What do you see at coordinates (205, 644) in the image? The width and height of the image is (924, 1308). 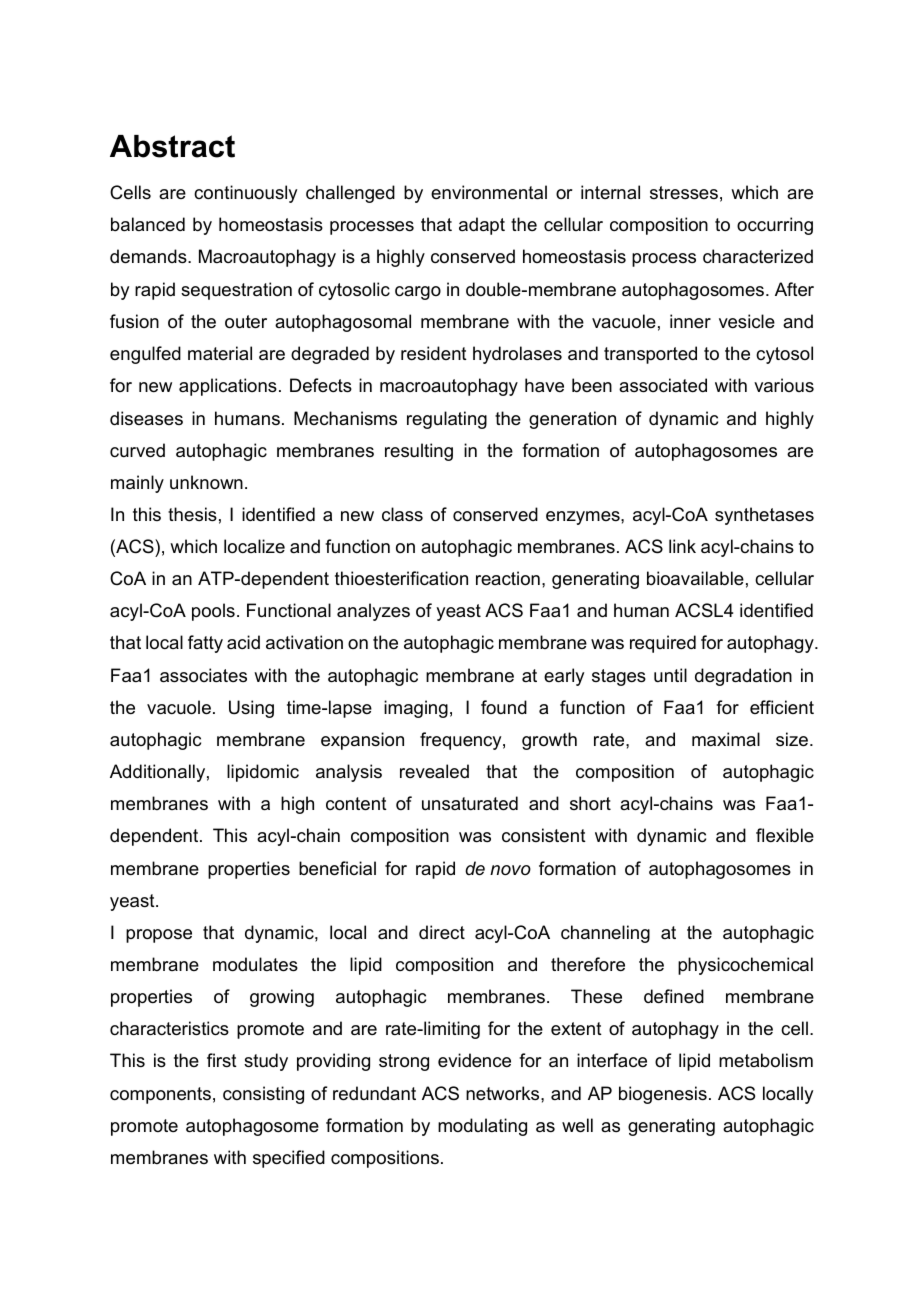 I see `fatty` at bounding box center [205, 644].
